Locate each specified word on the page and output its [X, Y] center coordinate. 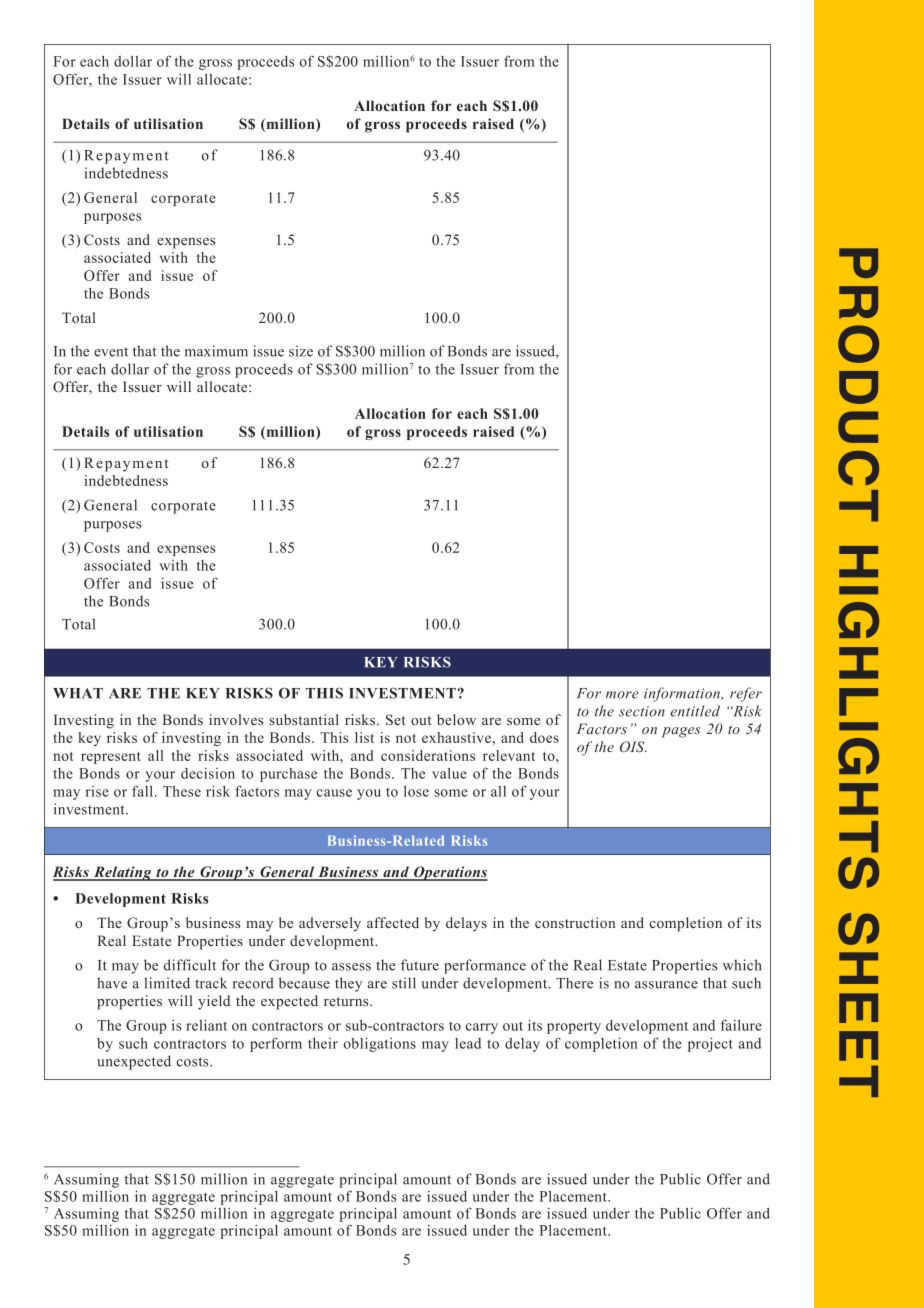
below [456, 719]
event [111, 352]
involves [236, 719]
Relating [122, 873]
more [622, 695]
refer [746, 694]
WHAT [78, 693]
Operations [450, 873]
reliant [206, 1025]
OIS [633, 747]
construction [575, 922]
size [301, 351]
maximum [216, 351]
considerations [428, 755]
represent [111, 758]
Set [395, 720]
